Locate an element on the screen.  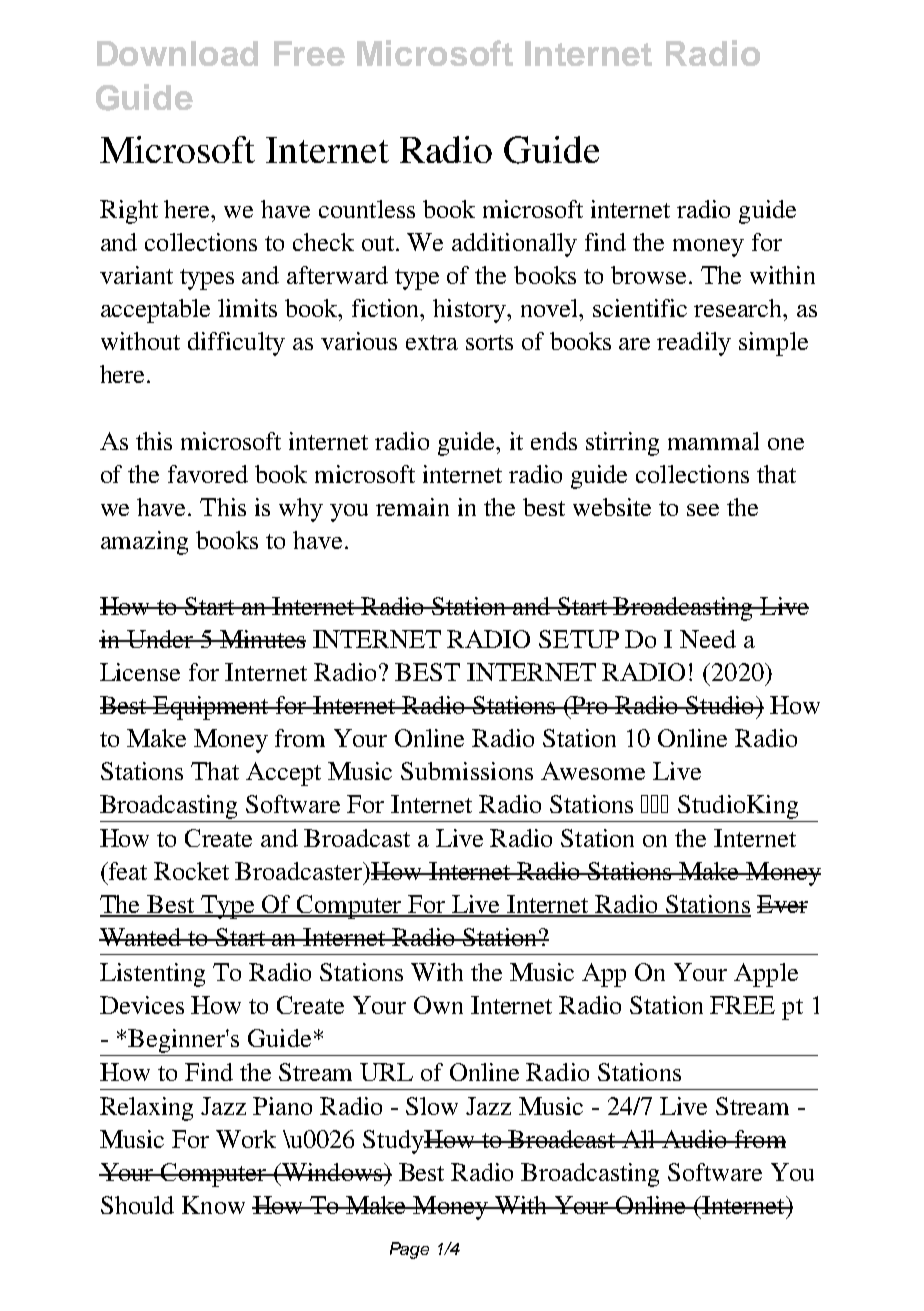
mammal is located at coordinates (713, 441).
